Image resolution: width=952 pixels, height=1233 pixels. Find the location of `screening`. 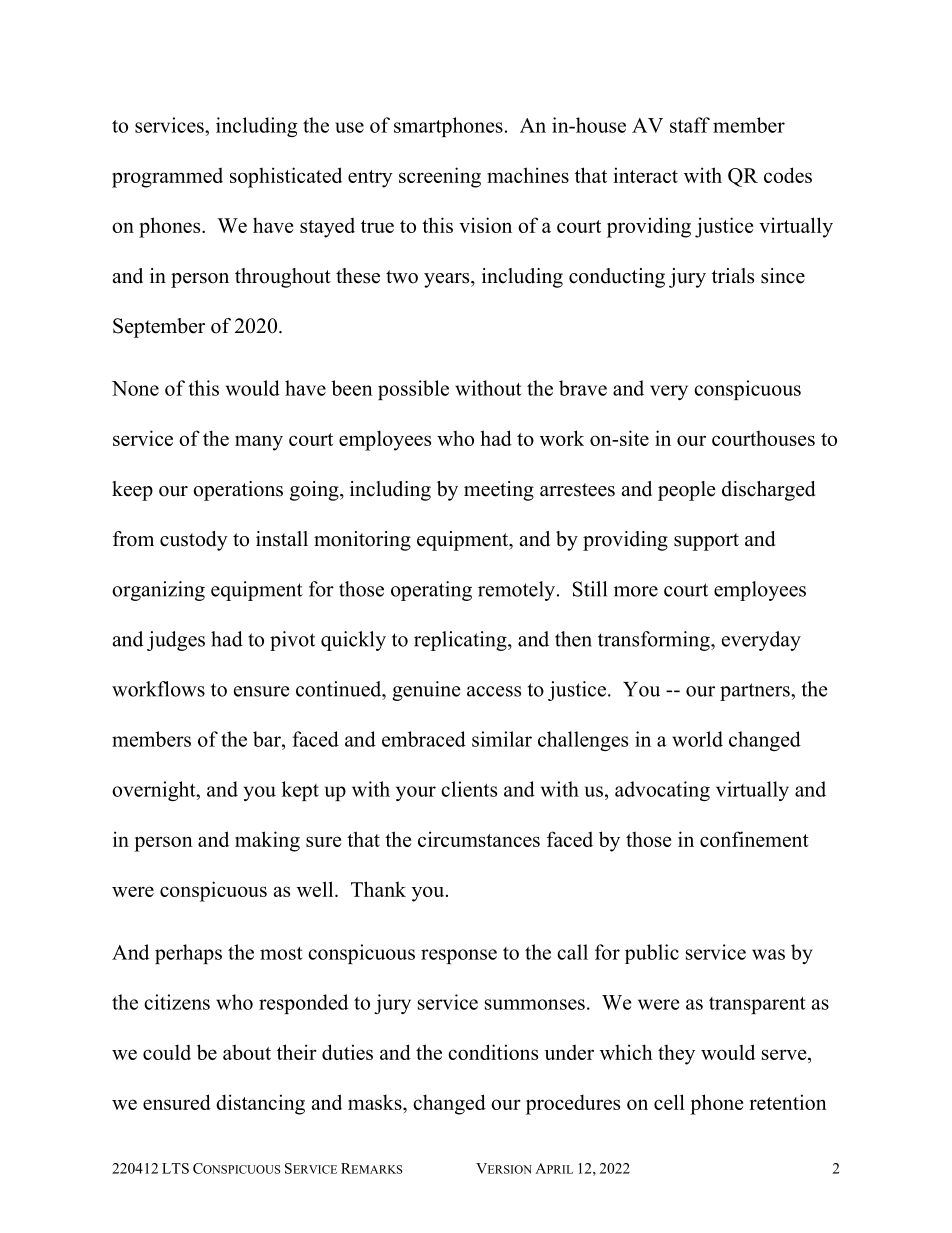

screening is located at coordinates (440, 177).
